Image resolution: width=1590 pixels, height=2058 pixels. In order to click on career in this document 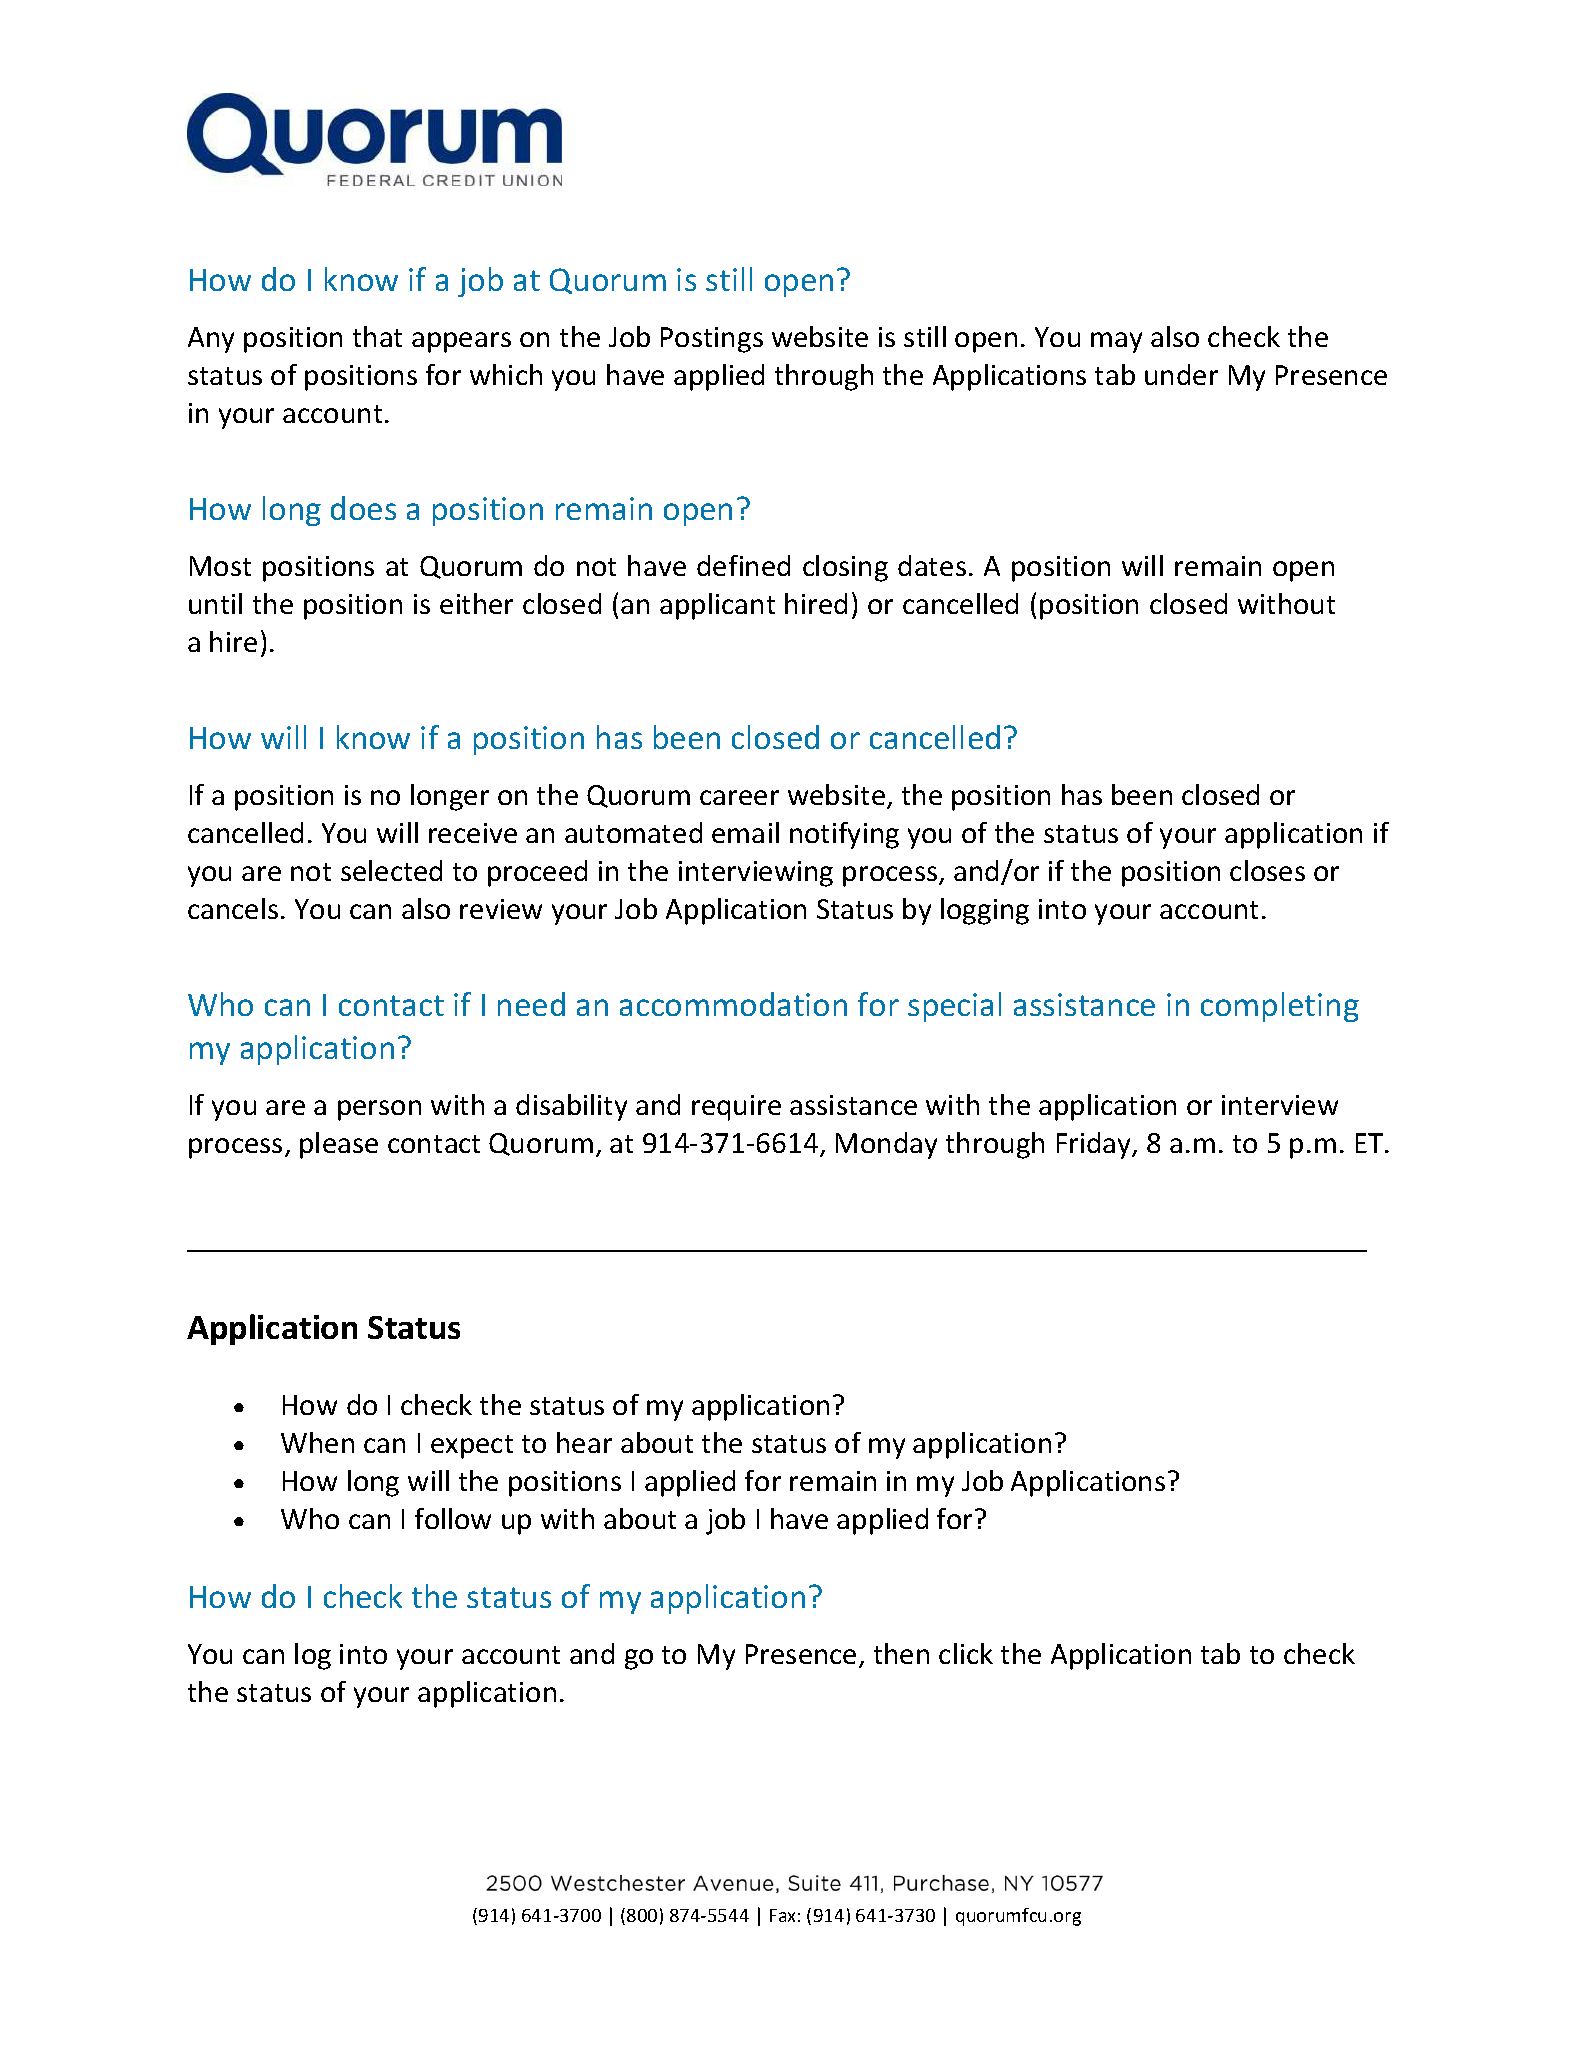, I will do `click(739, 797)`.
